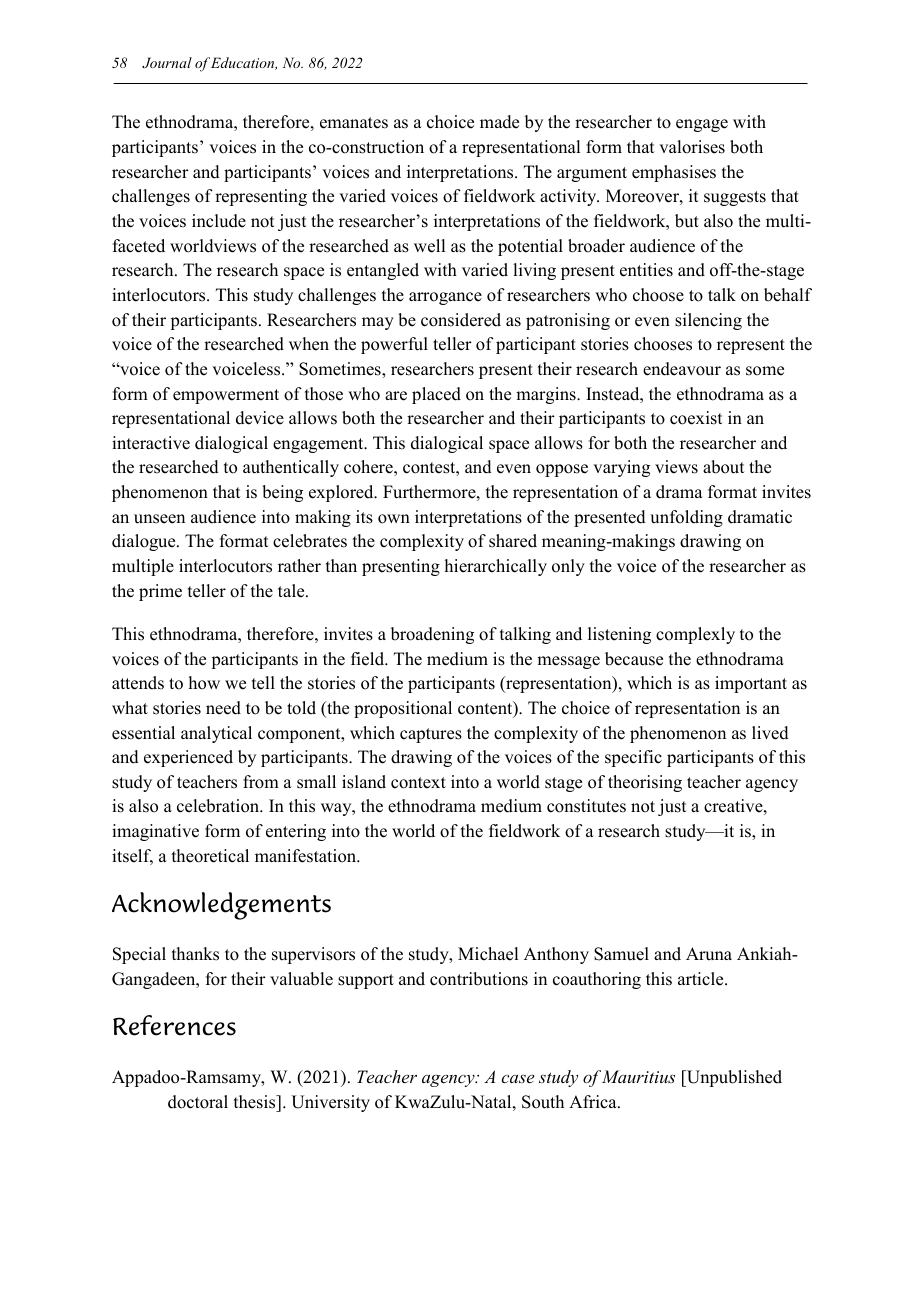 The height and width of the image is (1308, 924). I want to click on prime, so click(160, 592).
